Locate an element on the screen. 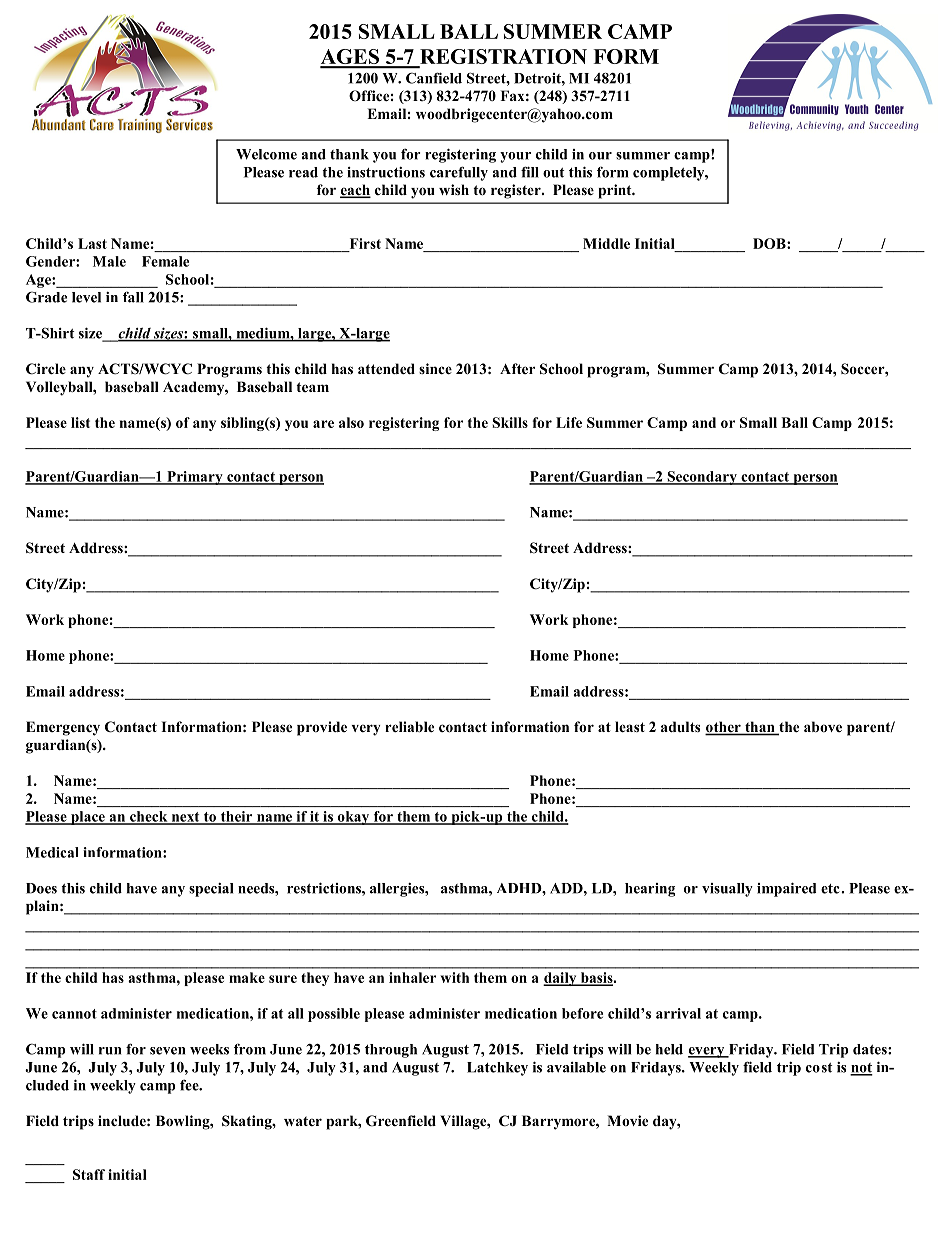 The height and width of the screenshot is (1233, 952). Staff is located at coordinates (89, 1174).
